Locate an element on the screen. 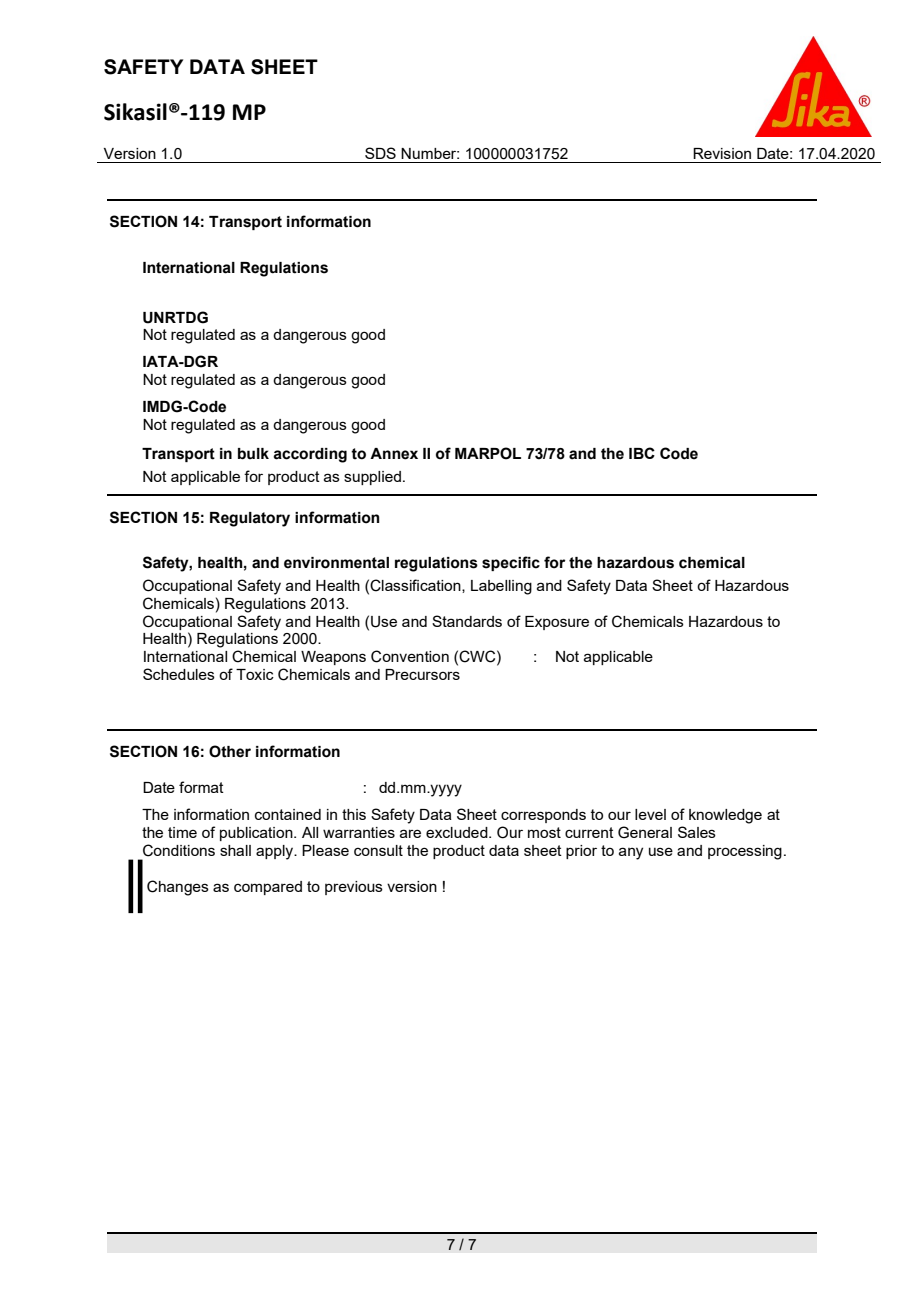 The width and height of the screenshot is (924, 1308). any is located at coordinates (631, 853).
